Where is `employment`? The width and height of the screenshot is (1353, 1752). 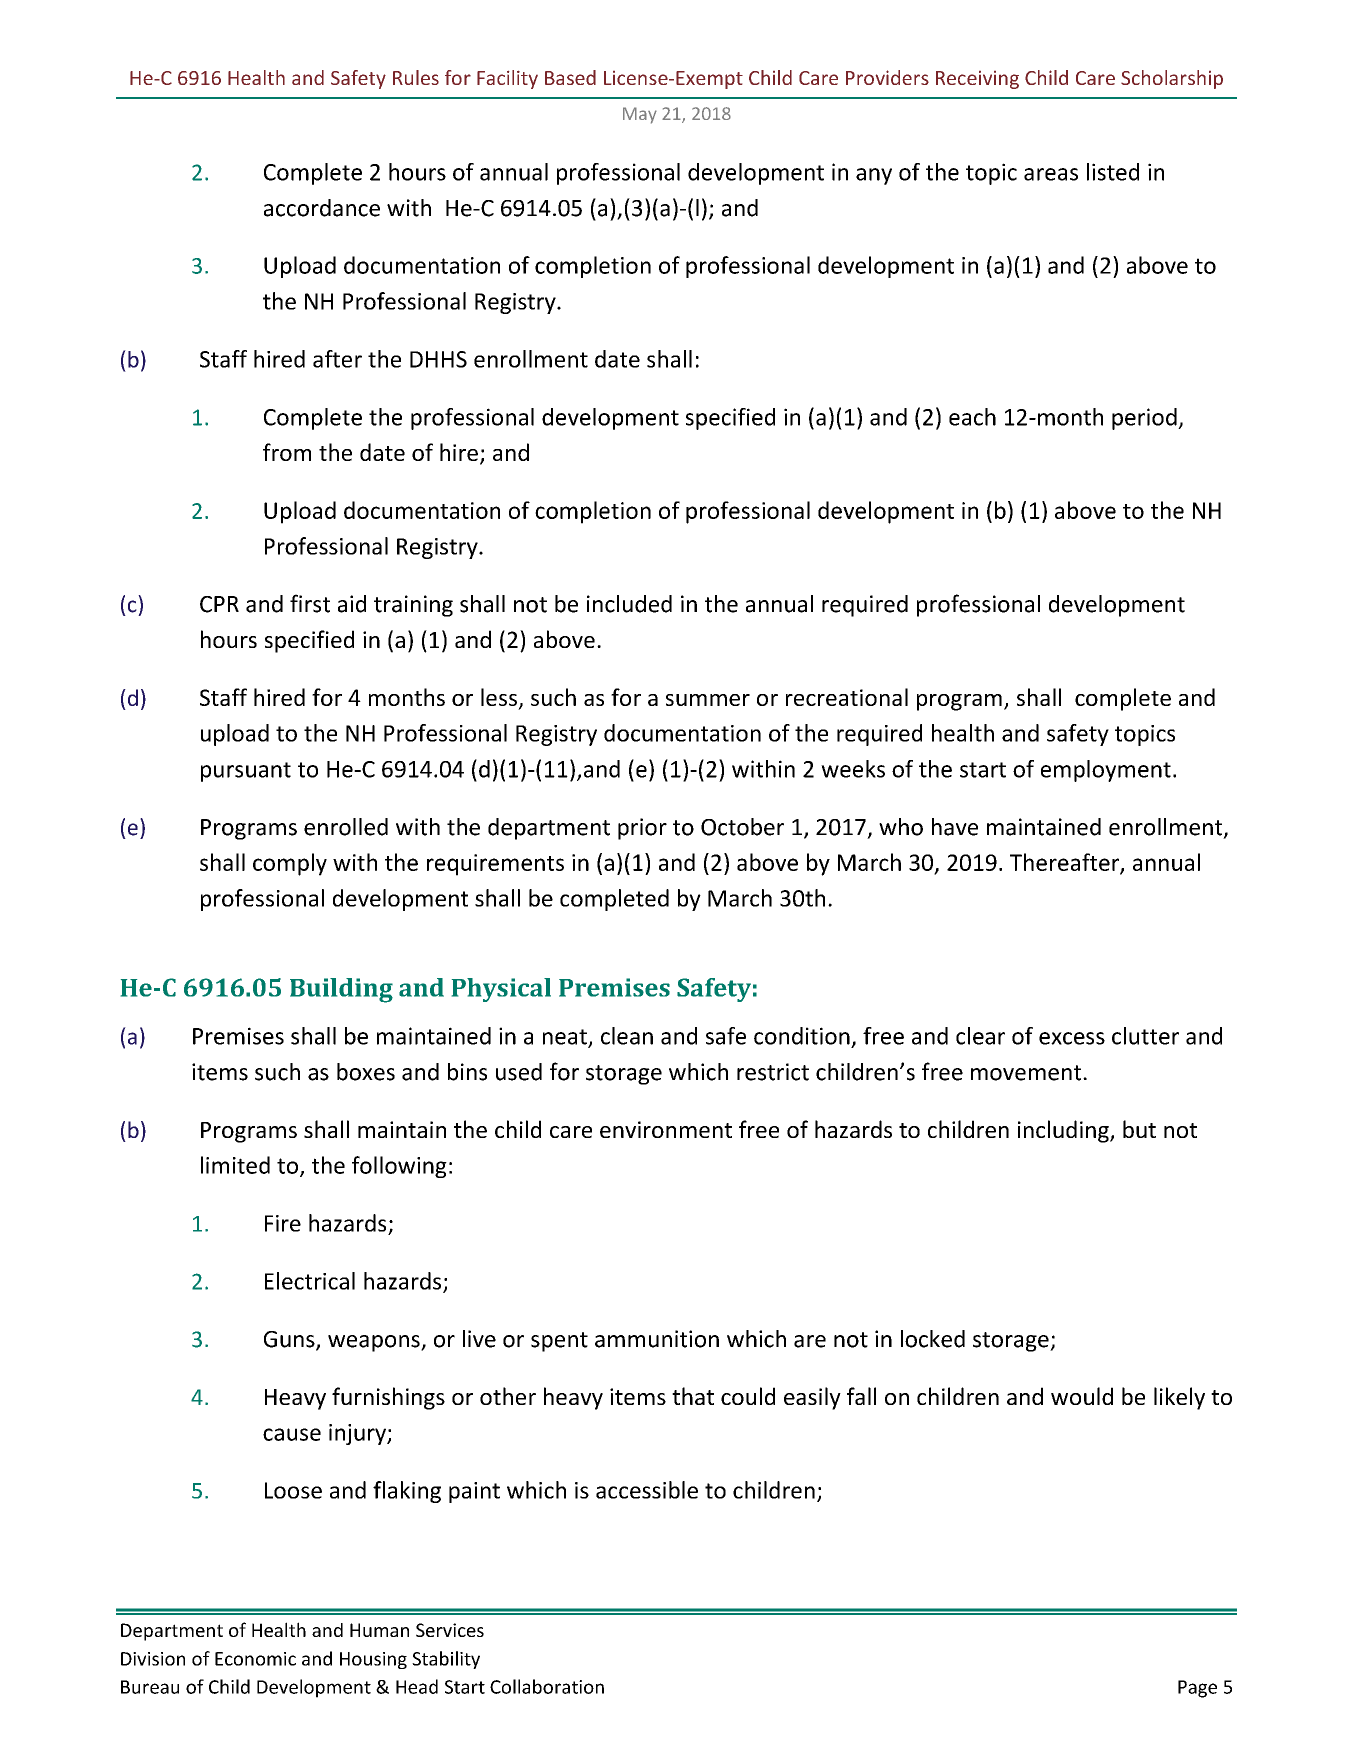 employment is located at coordinates (1106, 771).
